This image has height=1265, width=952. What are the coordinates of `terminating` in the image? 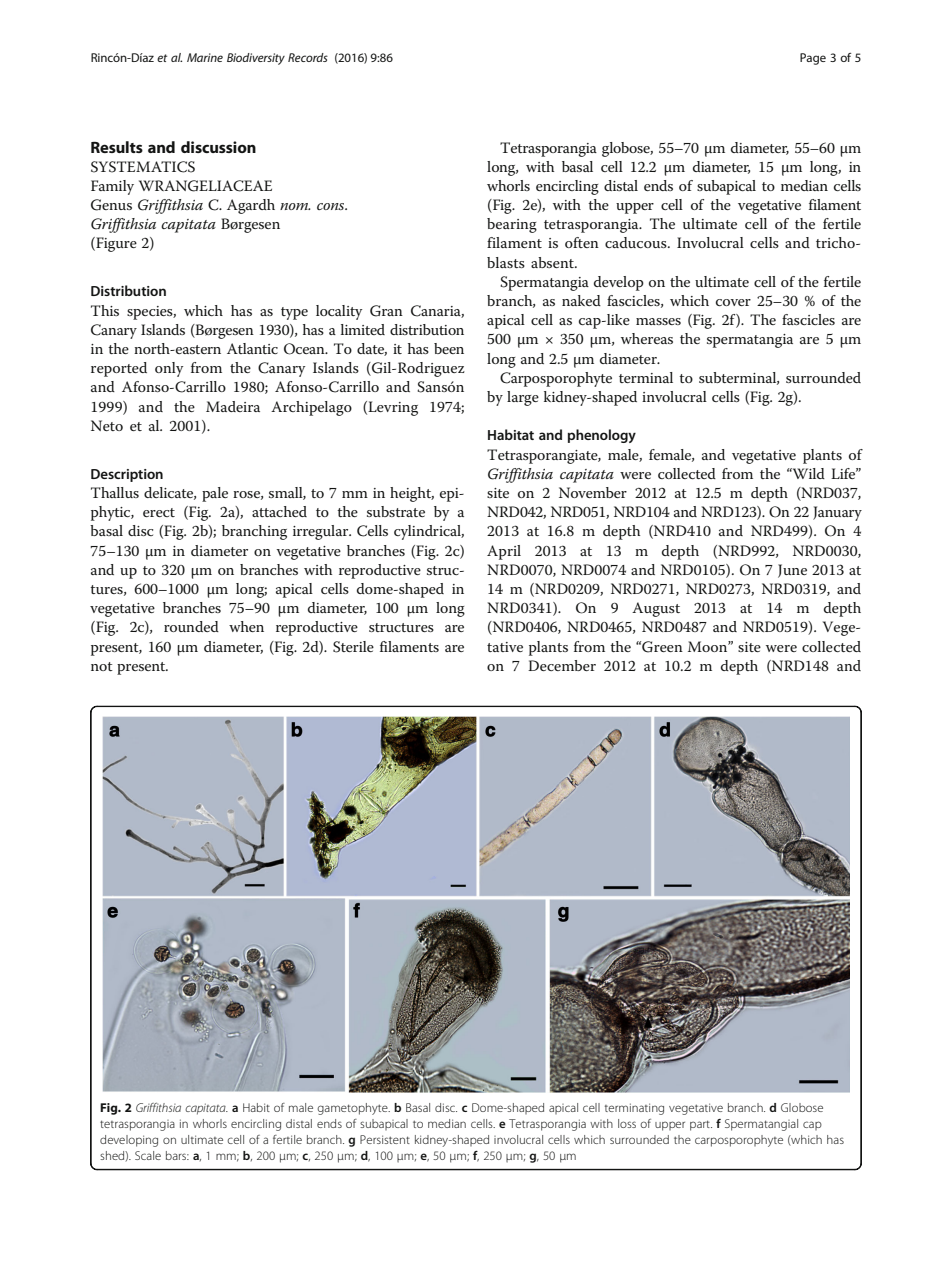 It's located at (634, 1109).
